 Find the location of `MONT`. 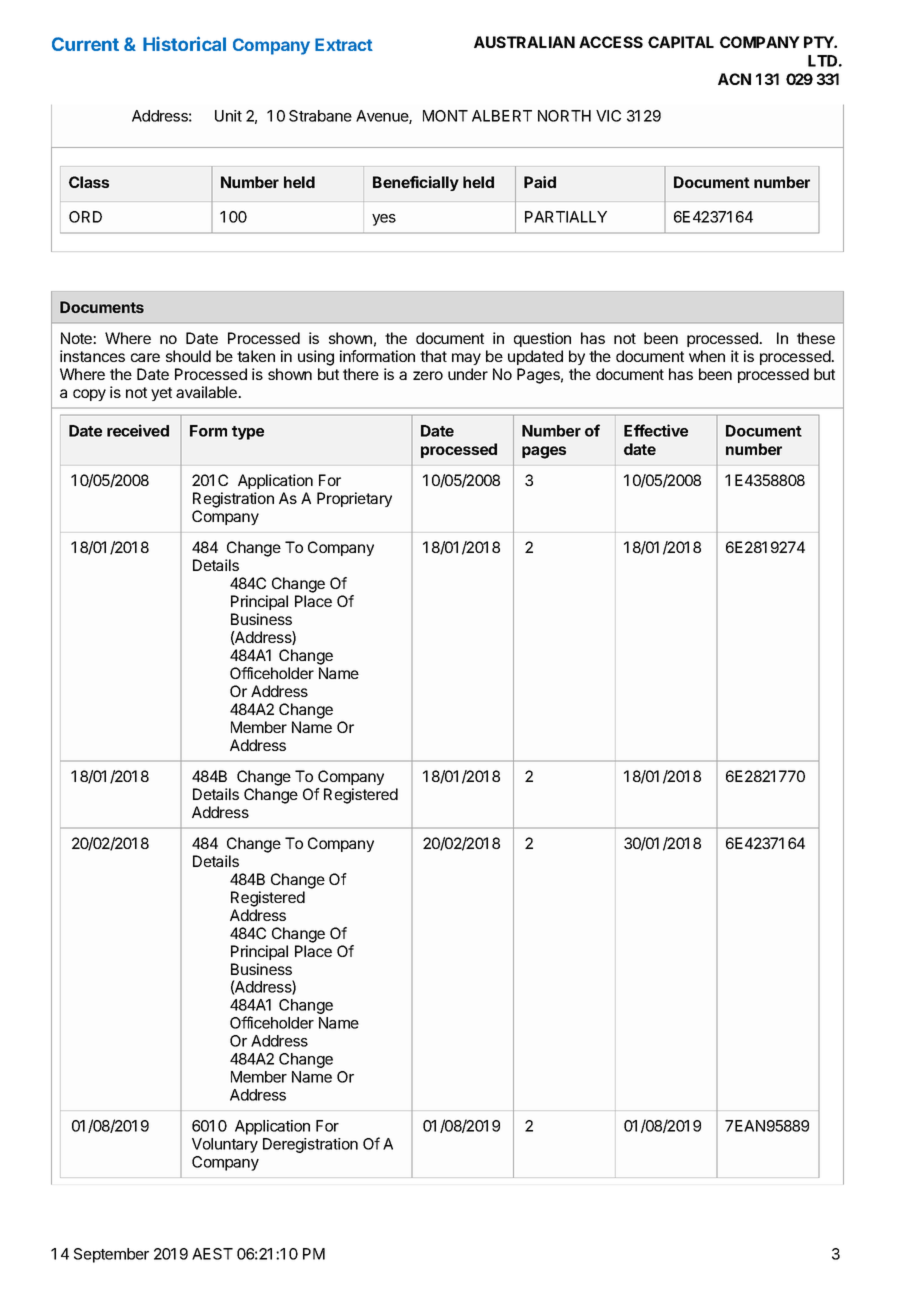

MONT is located at coordinates (445, 116).
